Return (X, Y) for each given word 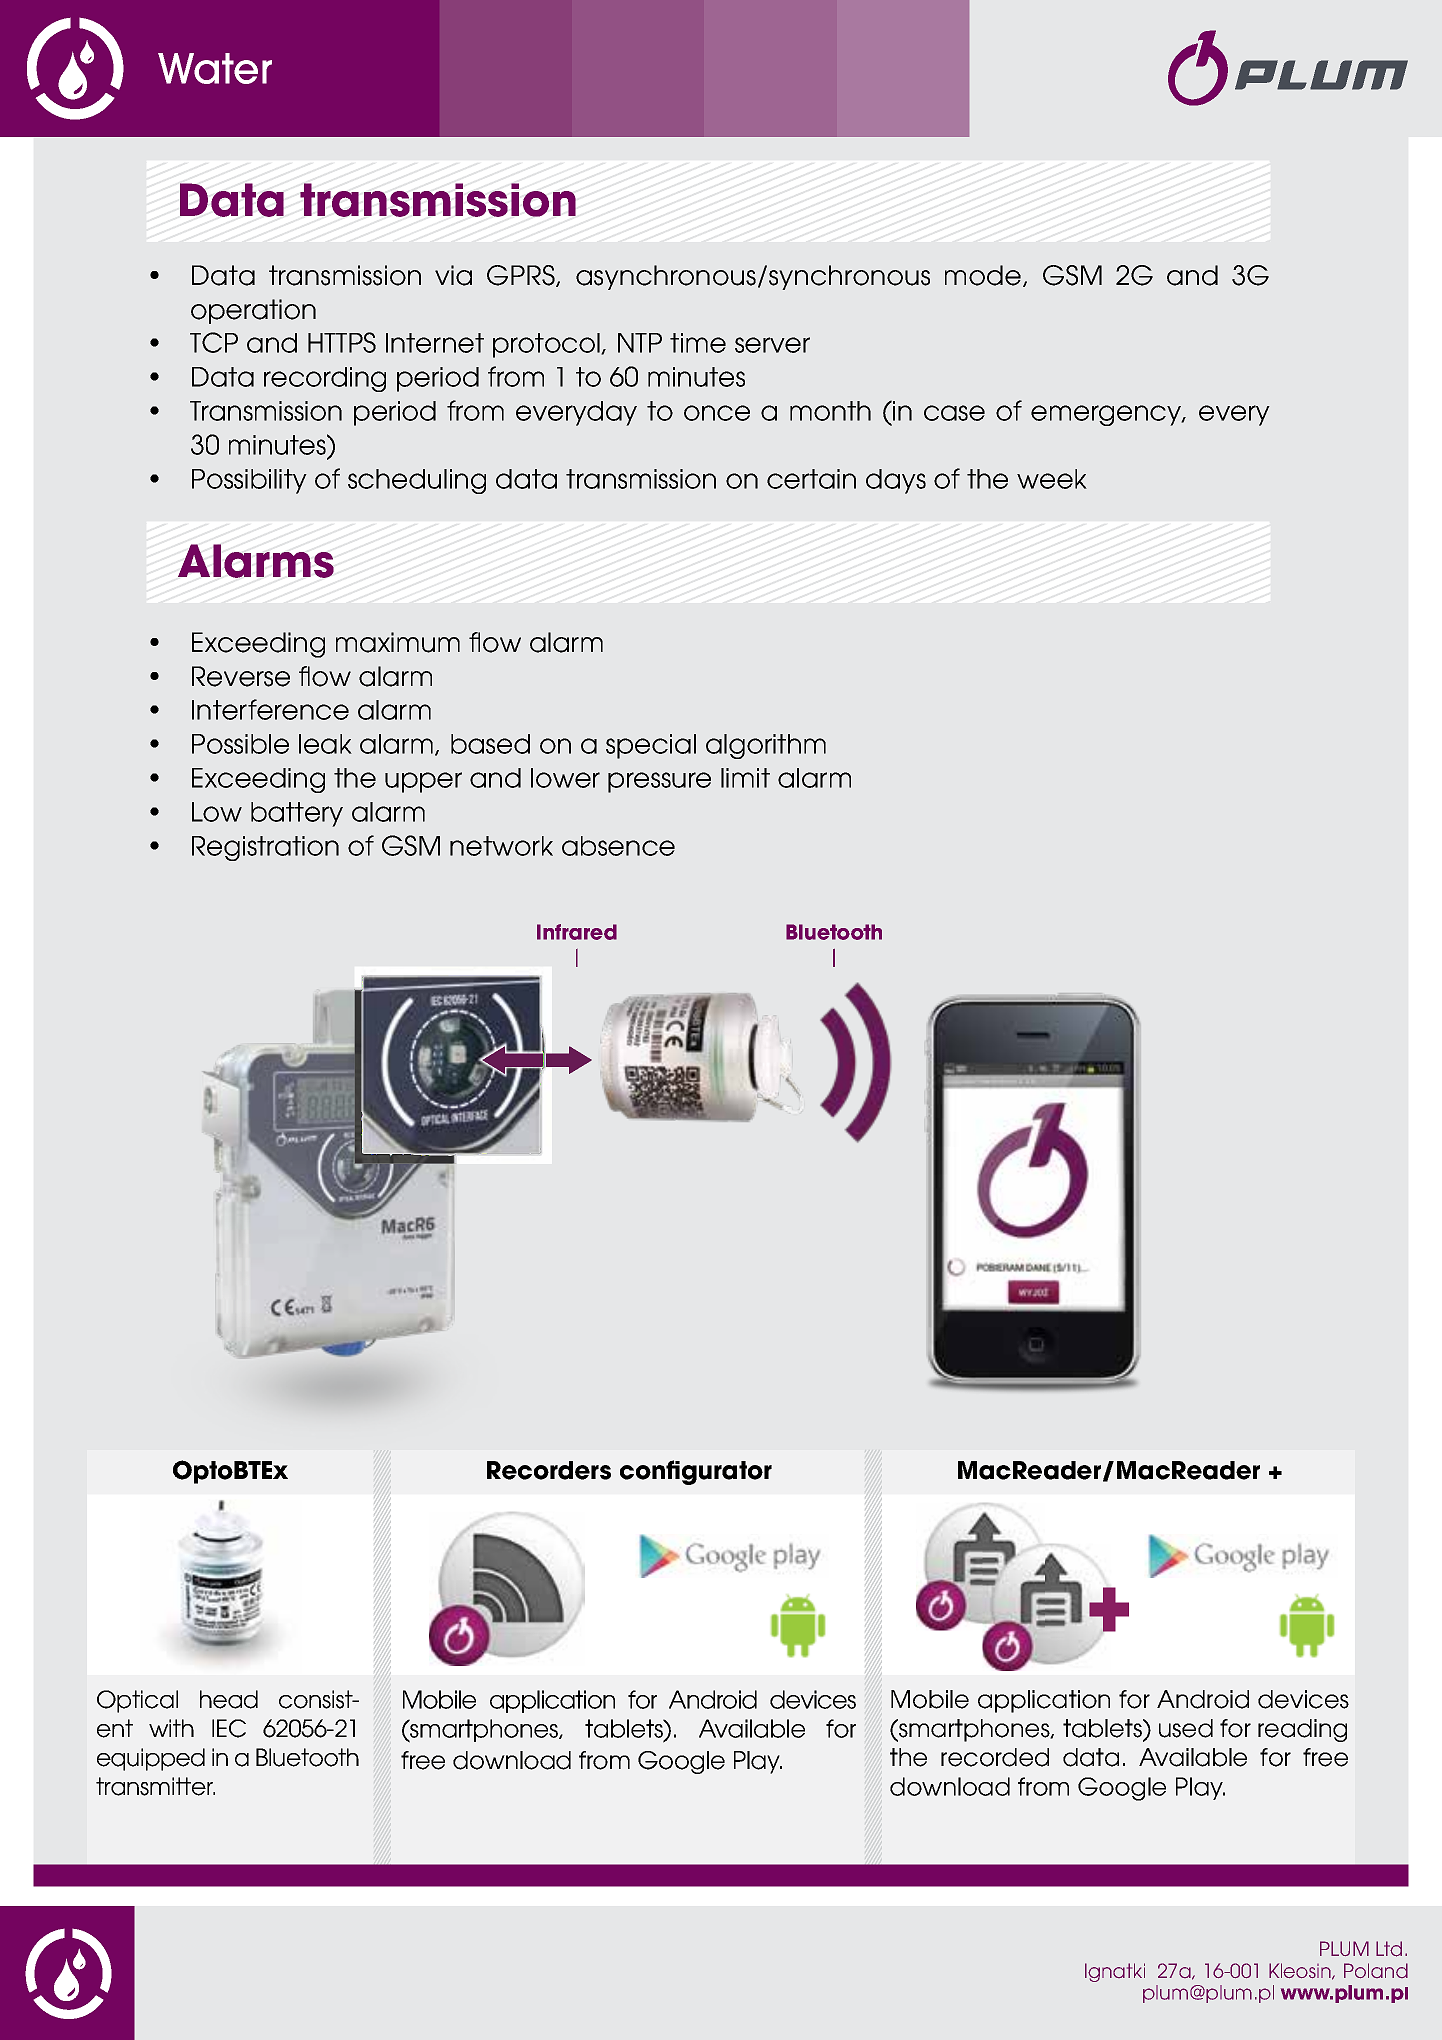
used (1186, 1728)
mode (984, 276)
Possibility (249, 481)
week (1052, 479)
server (772, 345)
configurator (696, 1472)
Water (215, 68)
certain (811, 479)
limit (745, 778)
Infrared (577, 932)
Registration (265, 848)
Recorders (549, 1470)
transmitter (155, 1786)
